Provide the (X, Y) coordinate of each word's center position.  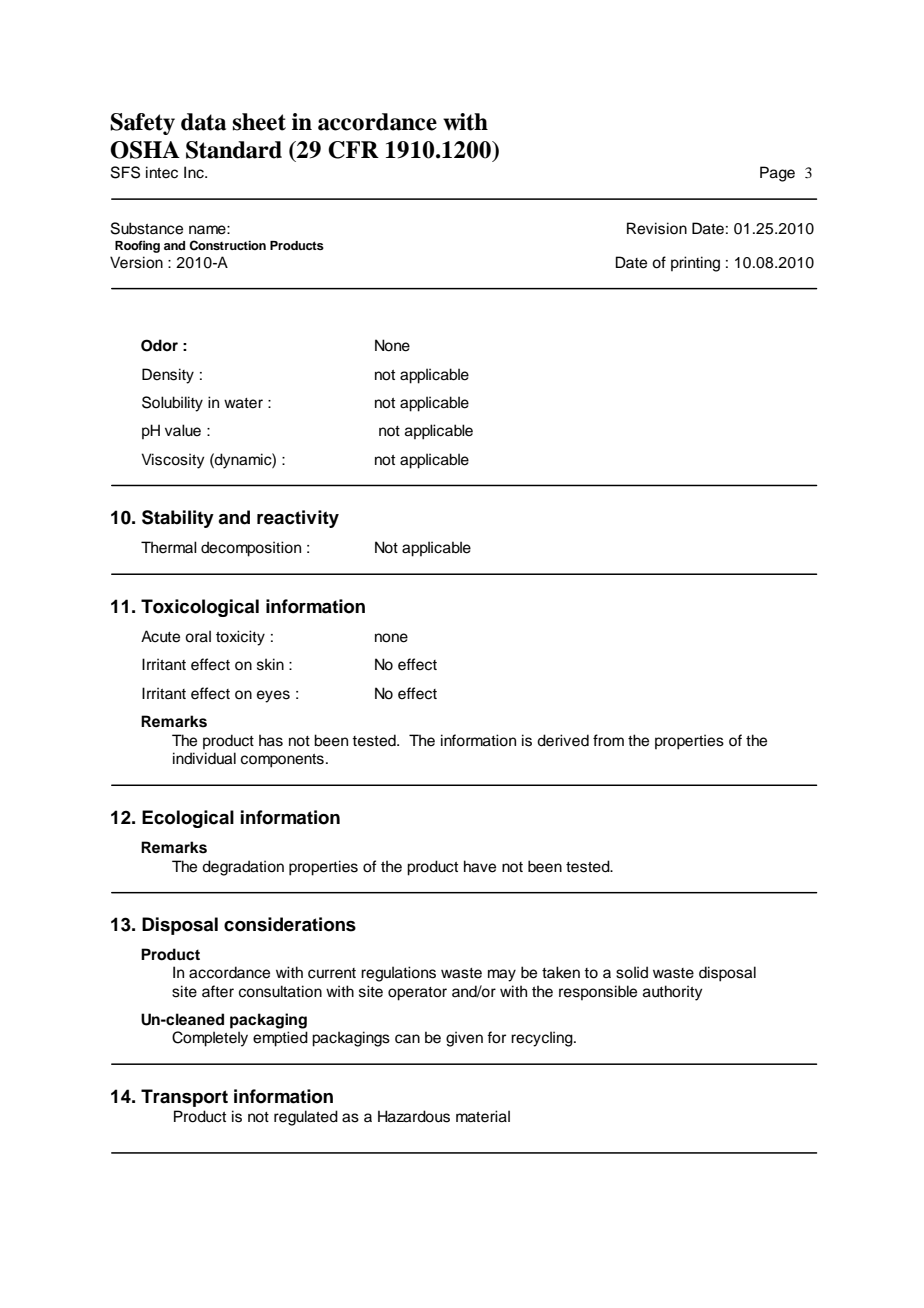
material (483, 1116)
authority (673, 993)
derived (563, 740)
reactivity (298, 519)
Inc (195, 172)
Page (777, 174)
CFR (353, 150)
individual (204, 758)
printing (695, 264)
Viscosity (173, 461)
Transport (184, 1098)
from (608, 740)
